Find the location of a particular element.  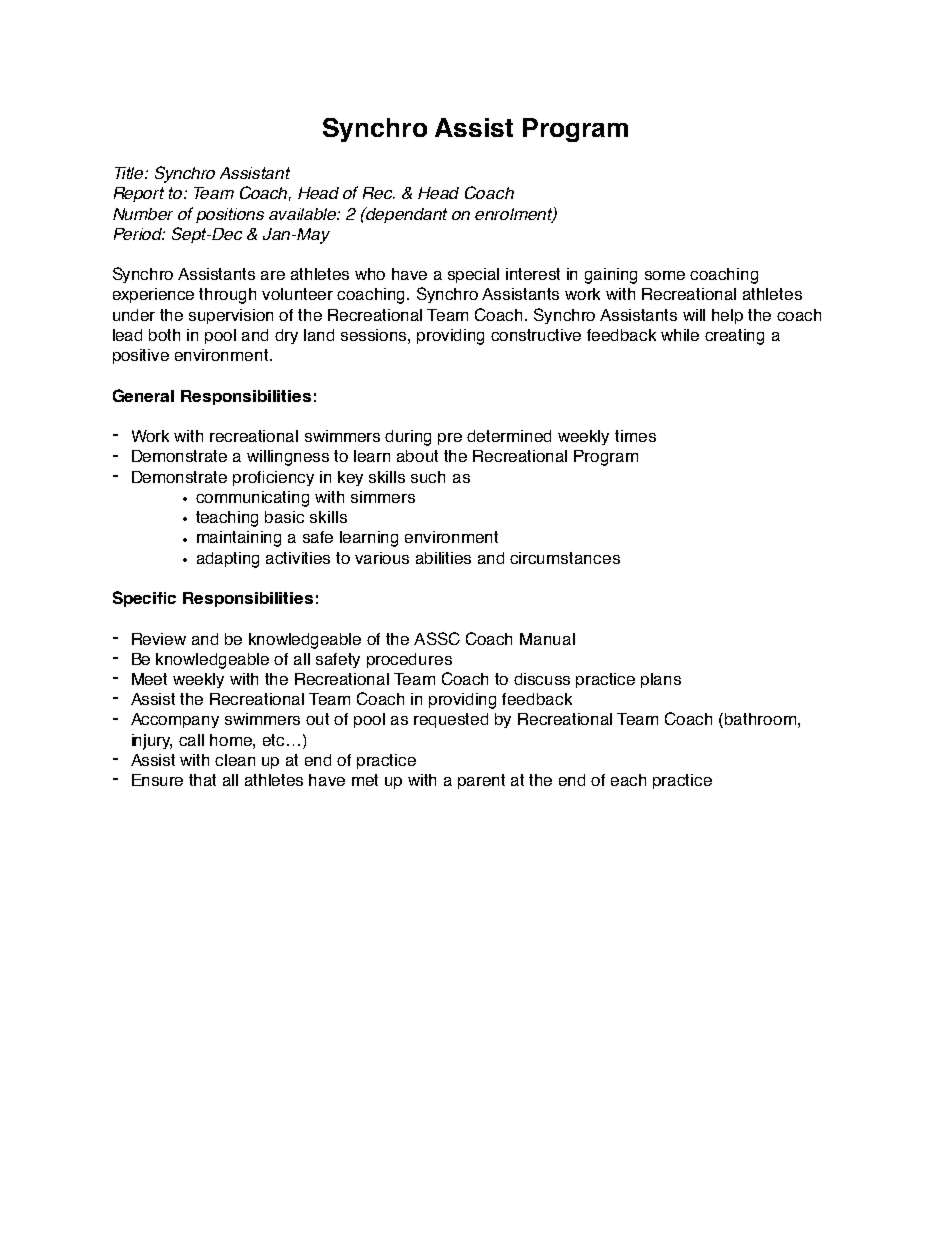

such is located at coordinates (428, 477).
